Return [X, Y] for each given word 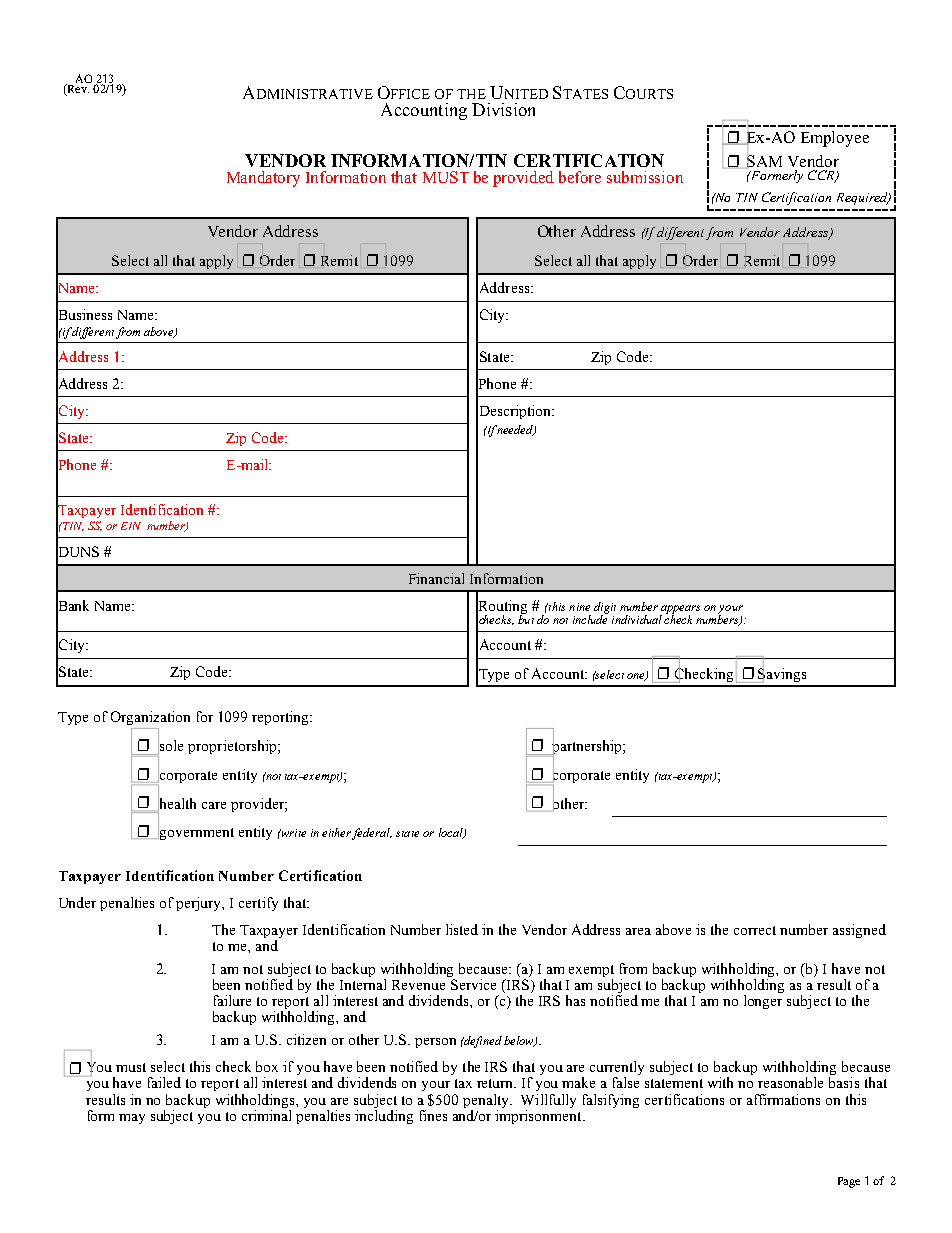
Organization [150, 718]
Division [503, 109]
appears [680, 610]
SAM [763, 162]
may [132, 1119]
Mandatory [263, 179]
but [526, 618]
